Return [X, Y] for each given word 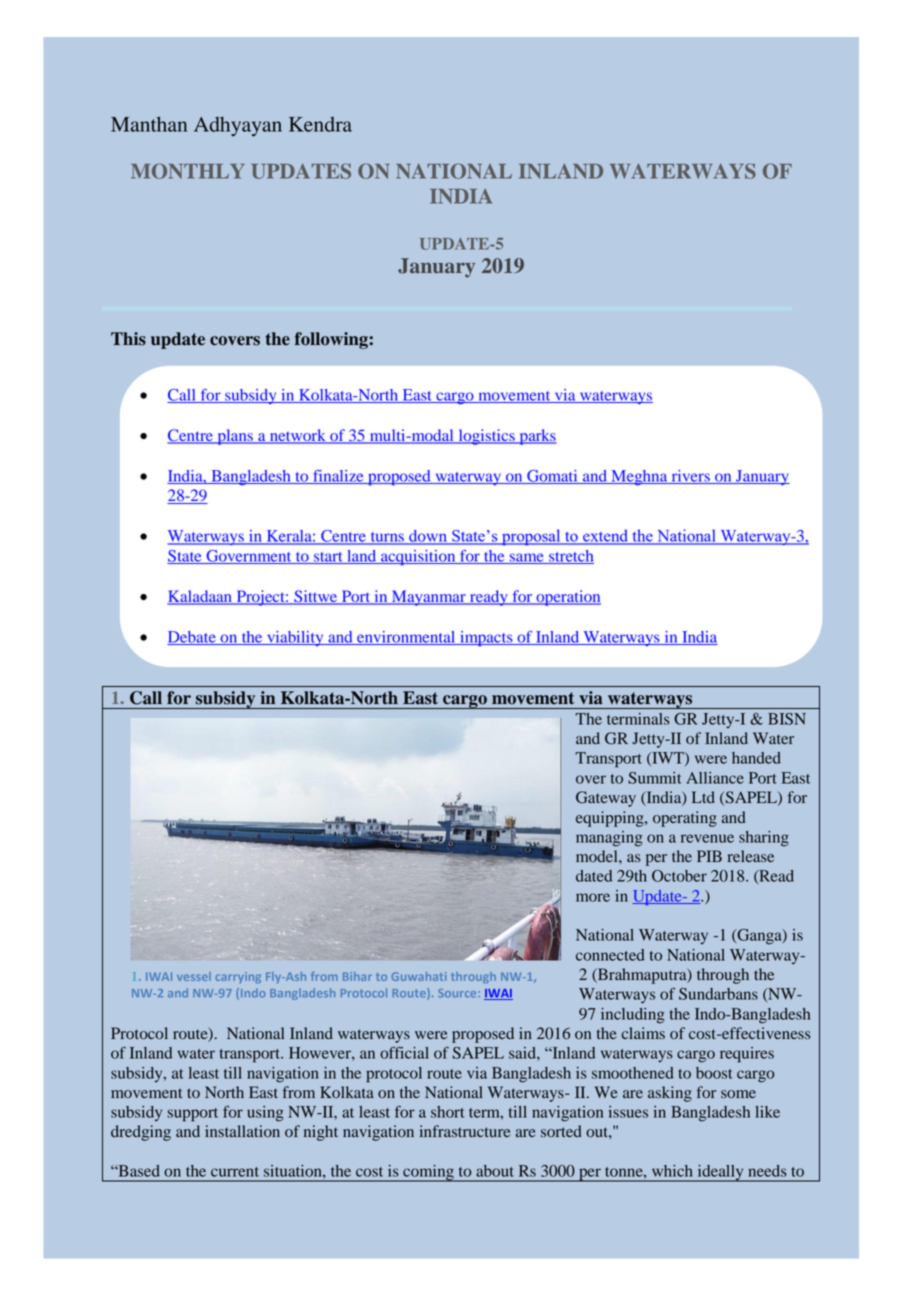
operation [567, 598]
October [679, 876]
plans [235, 437]
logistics [486, 437]
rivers [690, 477]
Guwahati [419, 976]
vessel [194, 976]
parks [537, 437]
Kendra [320, 124]
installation [242, 1131]
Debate [192, 638]
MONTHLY [188, 171]
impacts [486, 638]
